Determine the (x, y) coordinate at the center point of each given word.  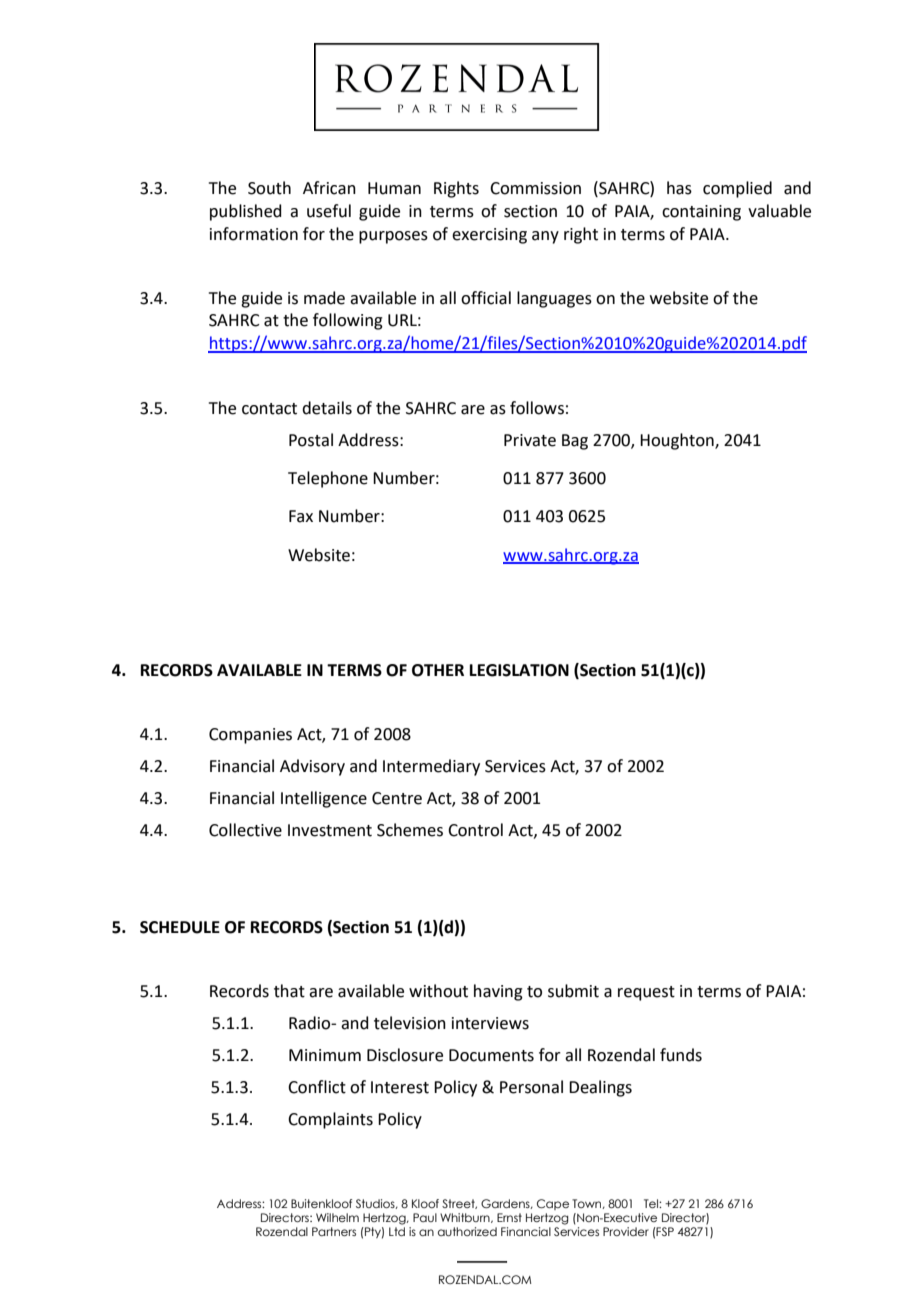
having (498, 992)
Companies (250, 736)
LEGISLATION (519, 670)
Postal (311, 440)
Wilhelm (337, 1217)
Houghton (678, 441)
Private (530, 440)
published (246, 212)
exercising (489, 236)
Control (475, 830)
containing (701, 213)
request (646, 993)
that (289, 991)
